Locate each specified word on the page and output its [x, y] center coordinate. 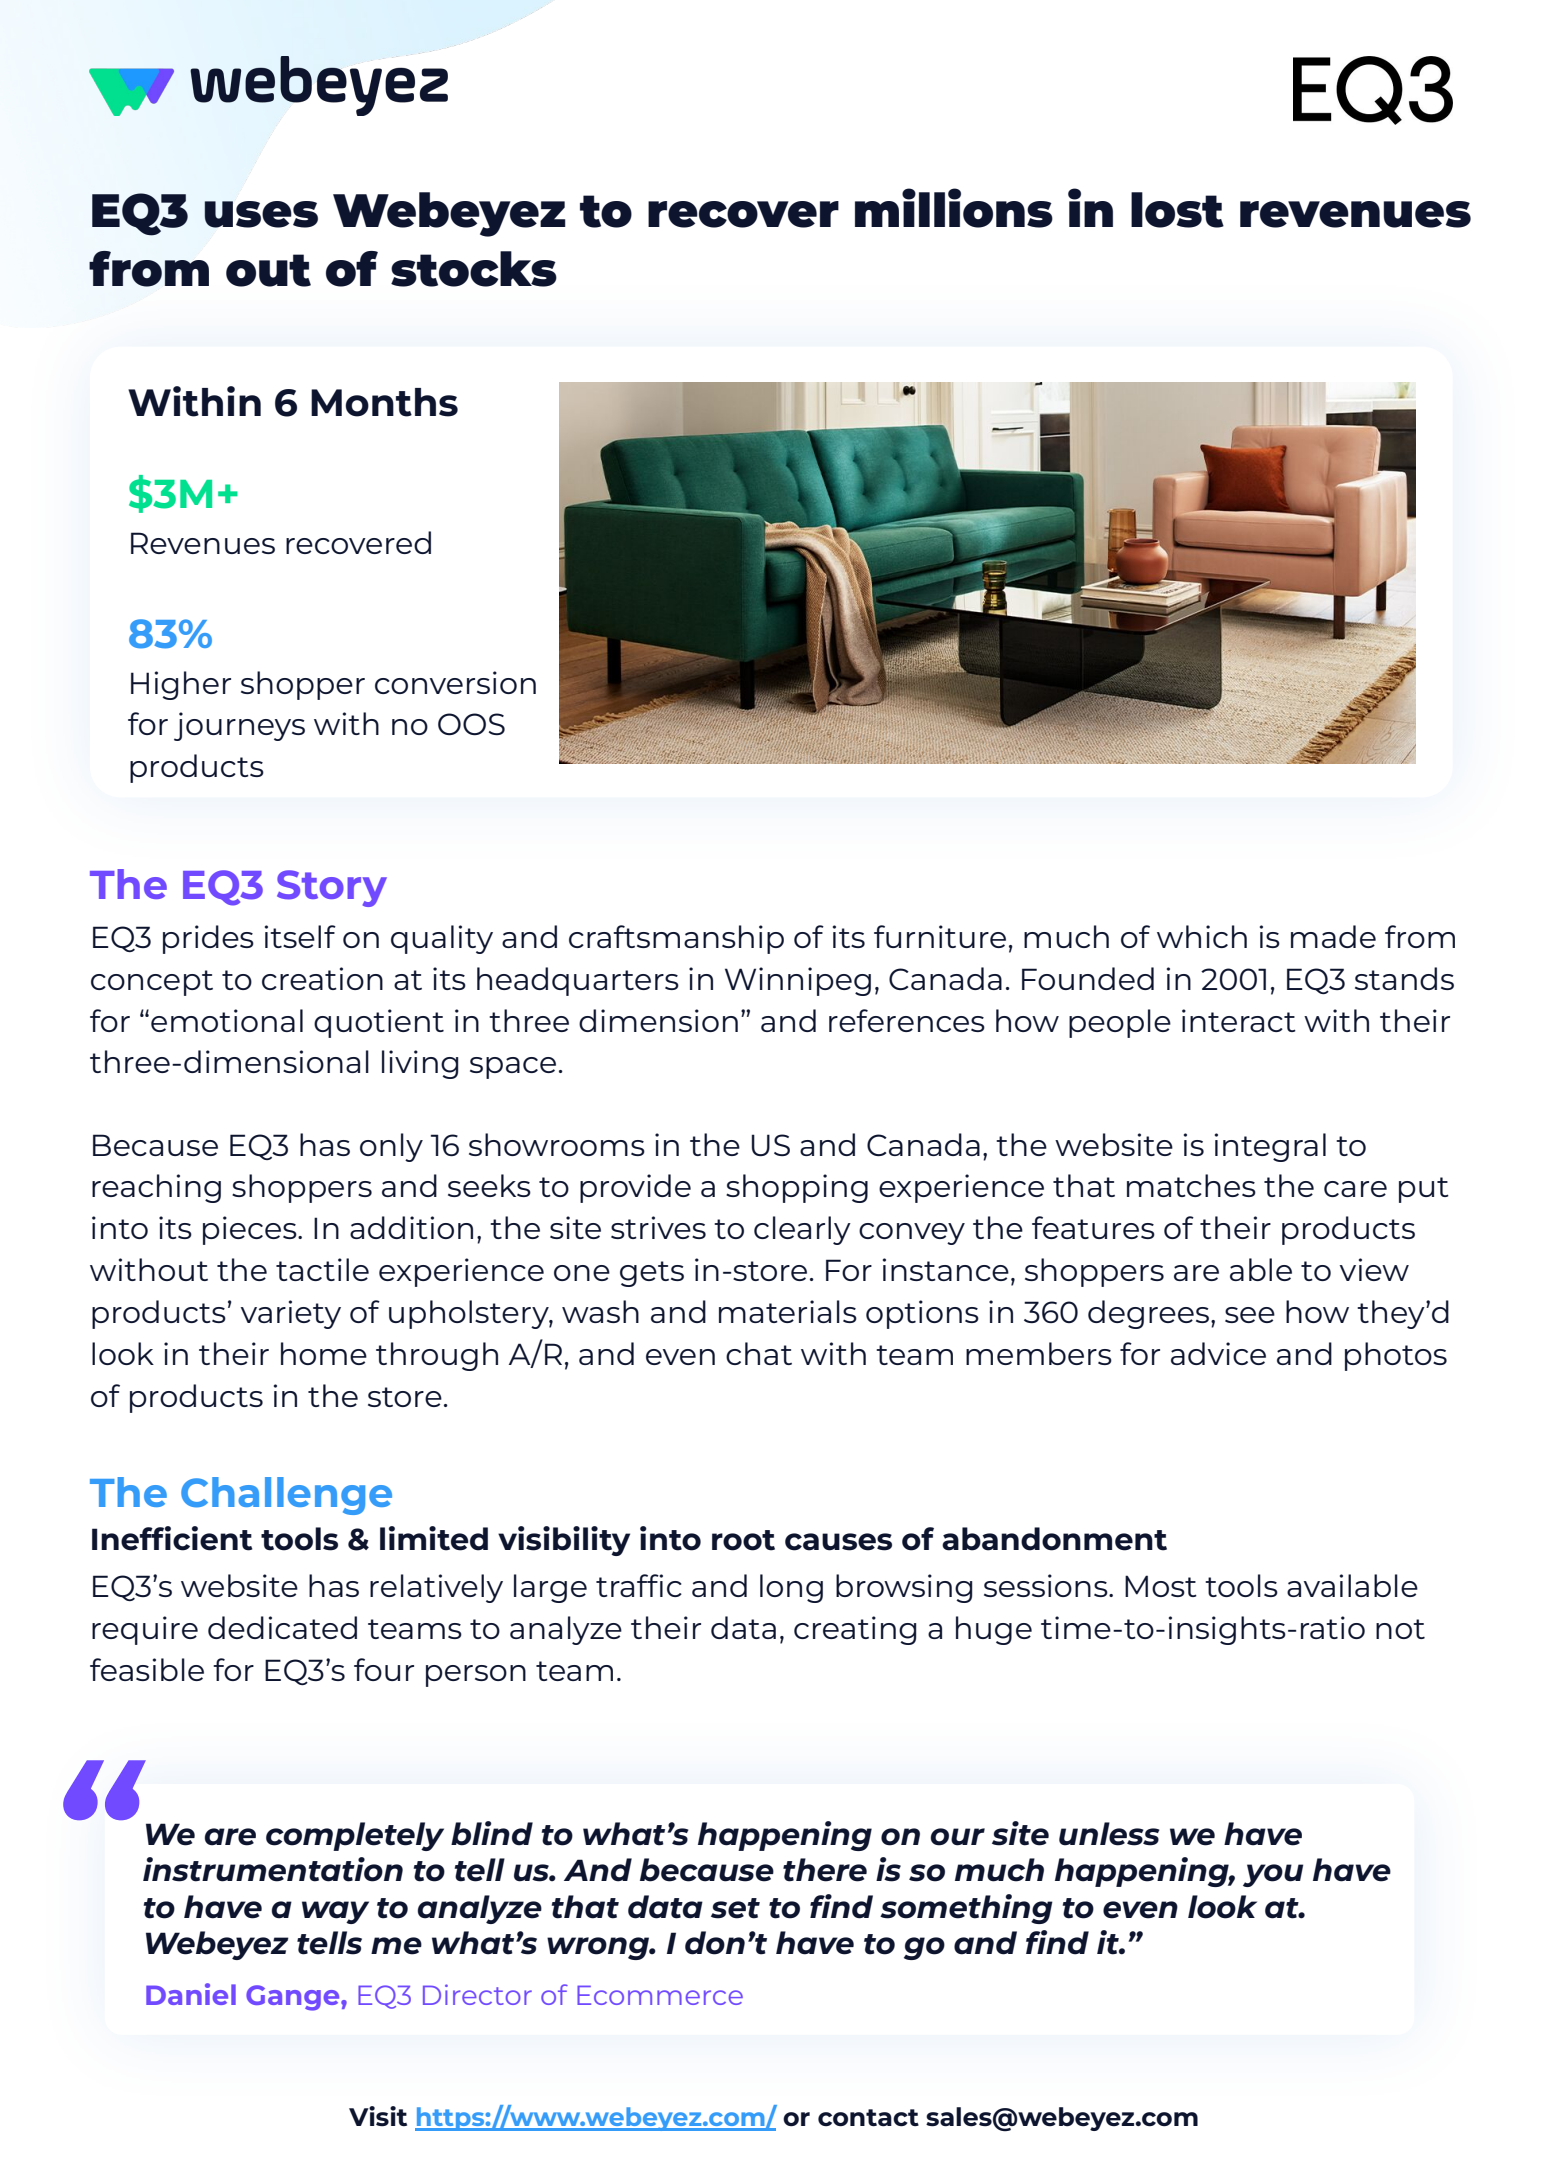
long [791, 1588]
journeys [239, 726]
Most [1161, 1586]
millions [954, 208]
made [1333, 936]
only [391, 1147]
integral [1270, 1147]
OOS [471, 724]
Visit [378, 2116]
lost [1177, 210]
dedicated [282, 1627]
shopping [797, 1188]
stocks [474, 269]
